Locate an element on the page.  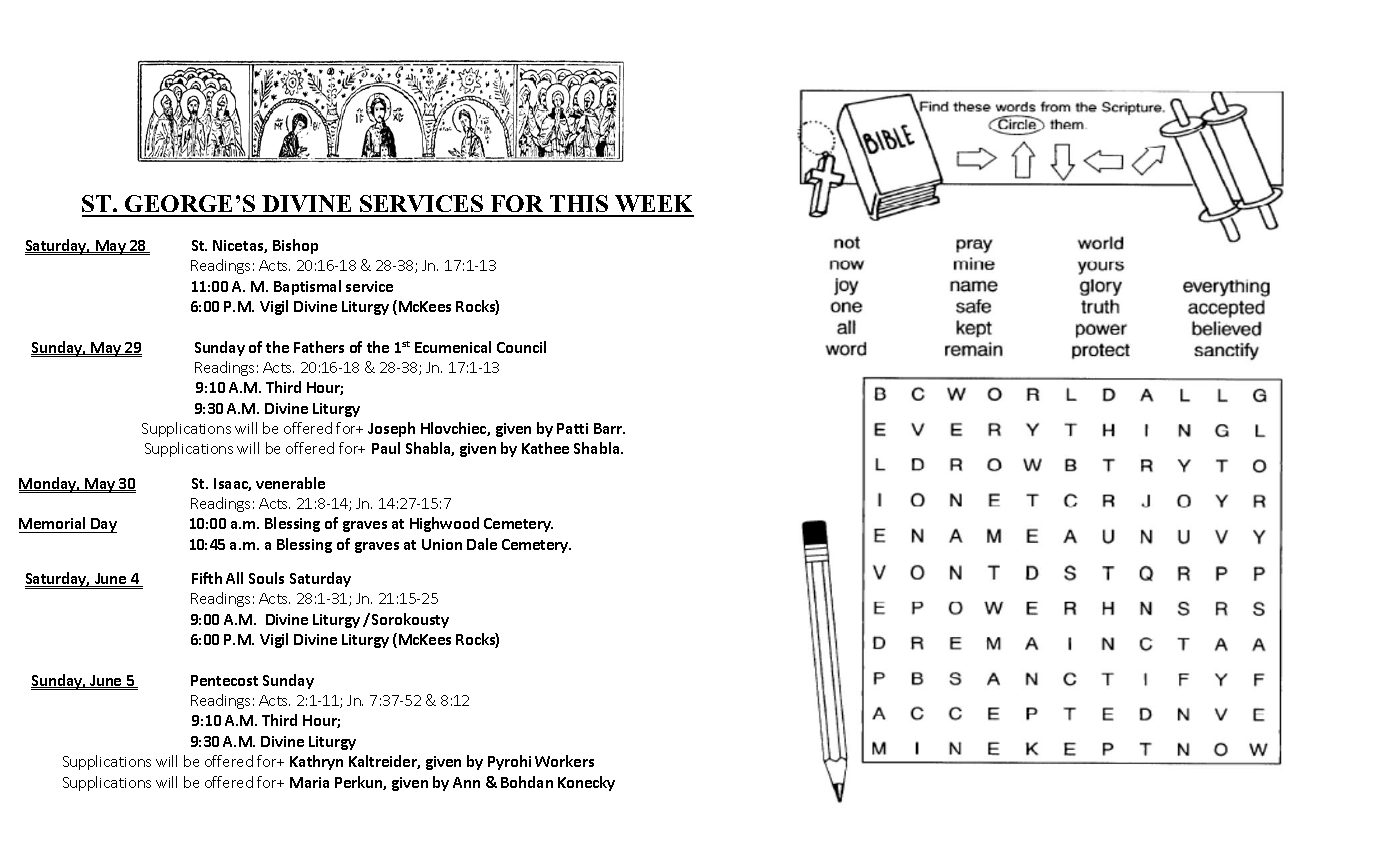
Council is located at coordinates (521, 347).
